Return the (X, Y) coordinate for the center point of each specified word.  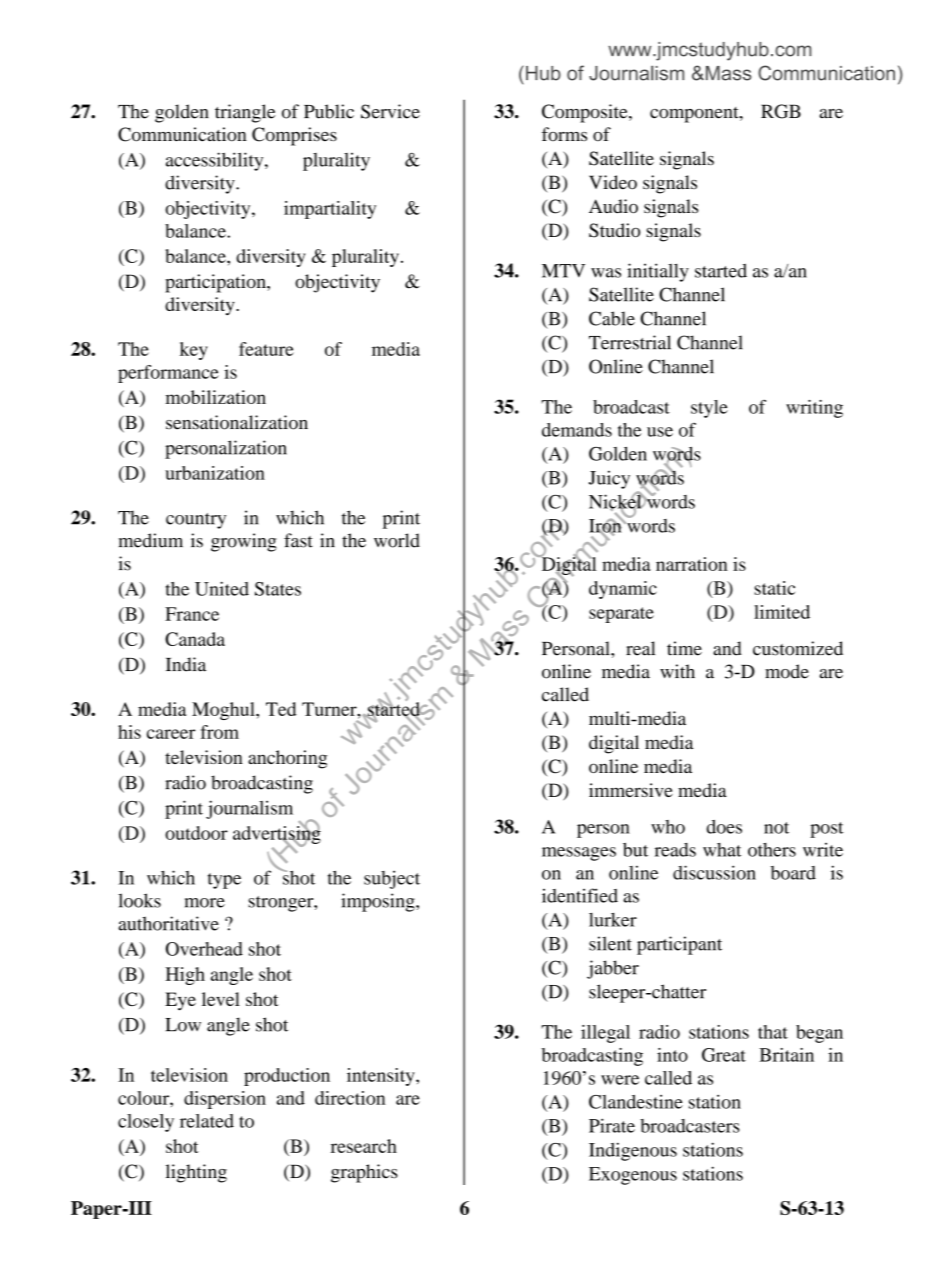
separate (621, 615)
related (207, 1121)
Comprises (294, 136)
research (364, 1146)
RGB (781, 111)
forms (564, 134)
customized (798, 648)
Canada (195, 639)
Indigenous (633, 1151)
